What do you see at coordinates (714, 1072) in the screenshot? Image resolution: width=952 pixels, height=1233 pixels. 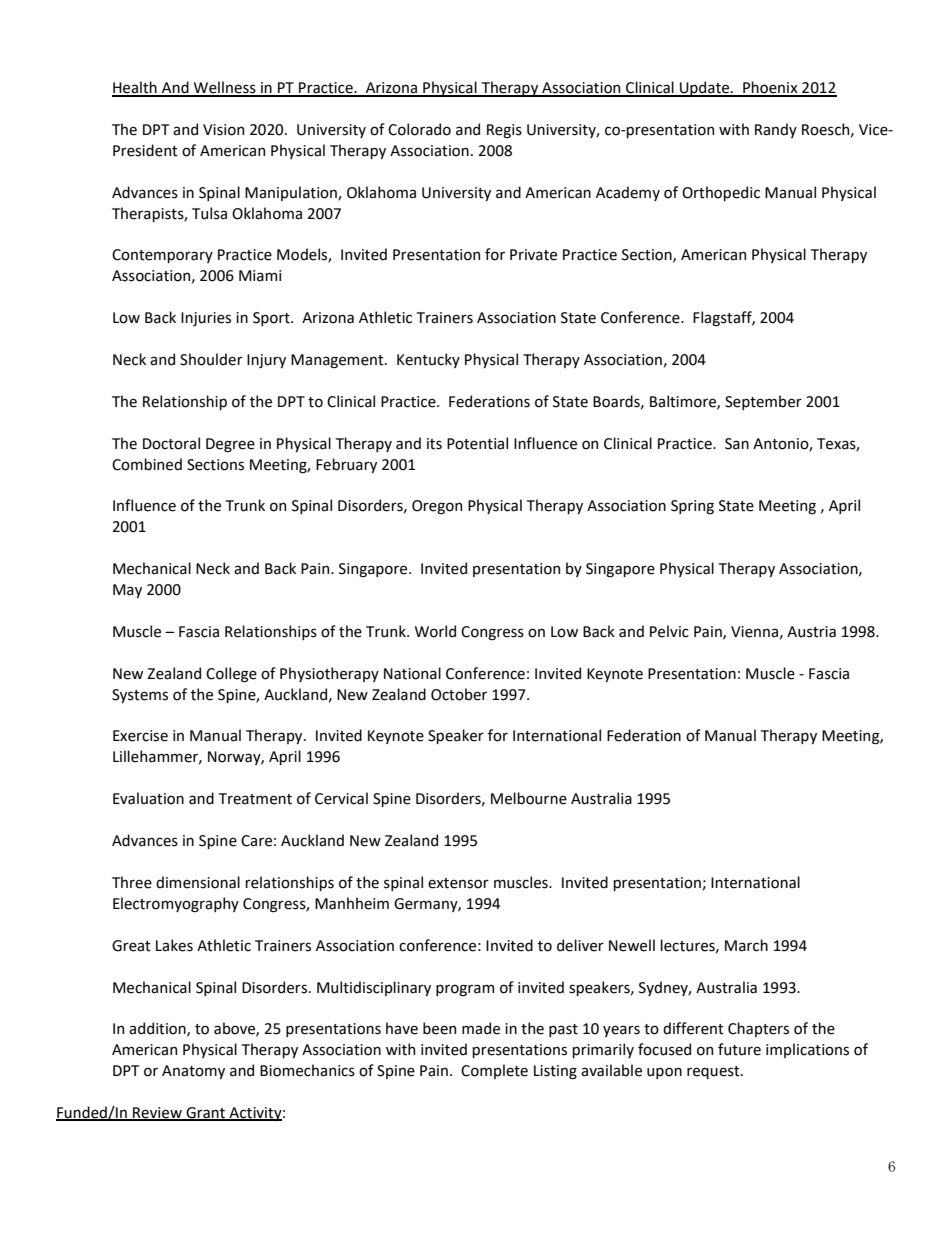 I see `request` at bounding box center [714, 1072].
